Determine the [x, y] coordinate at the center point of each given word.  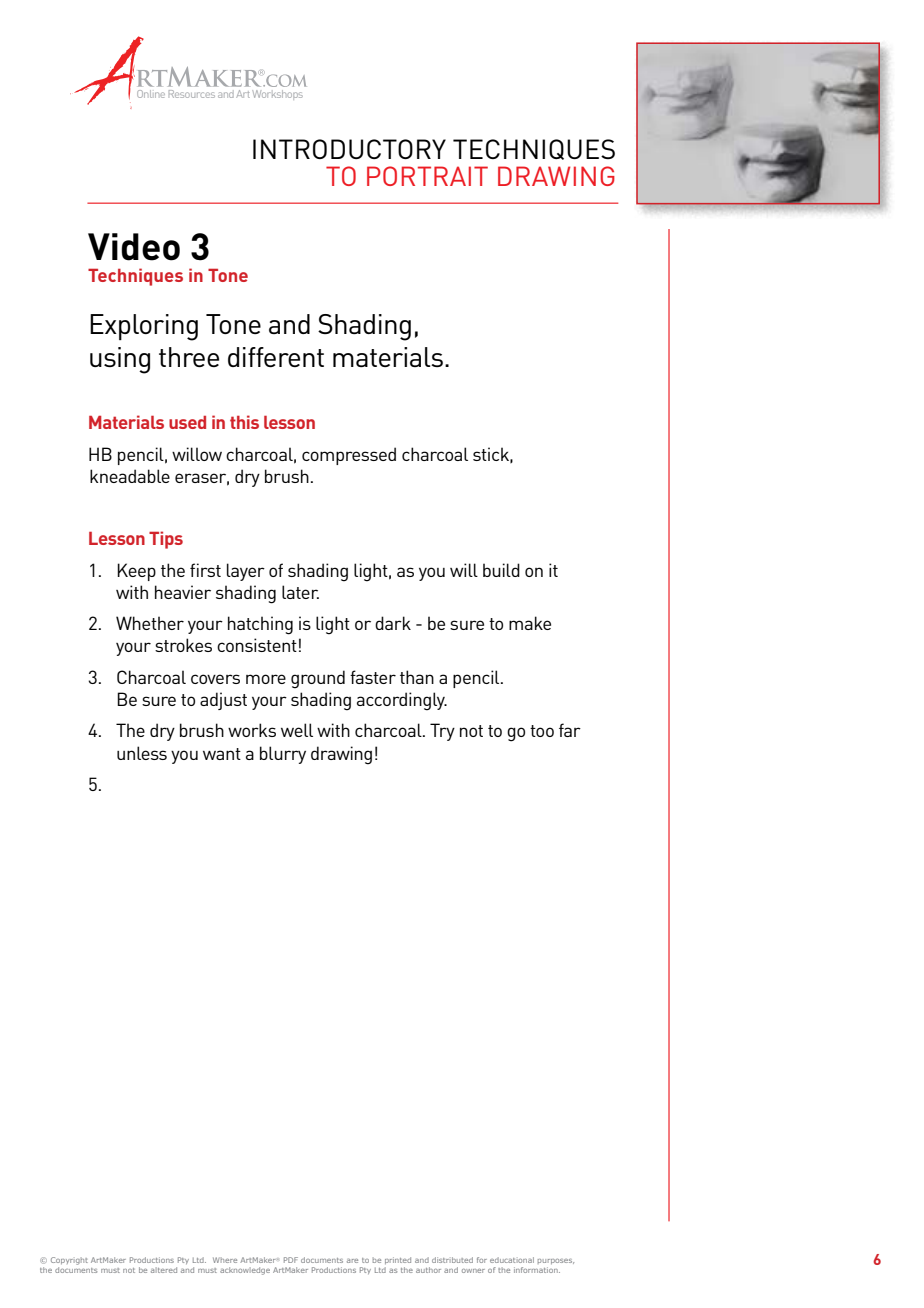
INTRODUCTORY [349, 149]
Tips [166, 540]
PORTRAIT [427, 176]
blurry [283, 755]
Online [151, 94]
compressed [349, 456]
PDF [291, 1260]
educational [512, 1260]
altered [164, 1270]
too [542, 731]
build [501, 570]
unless [142, 753]
